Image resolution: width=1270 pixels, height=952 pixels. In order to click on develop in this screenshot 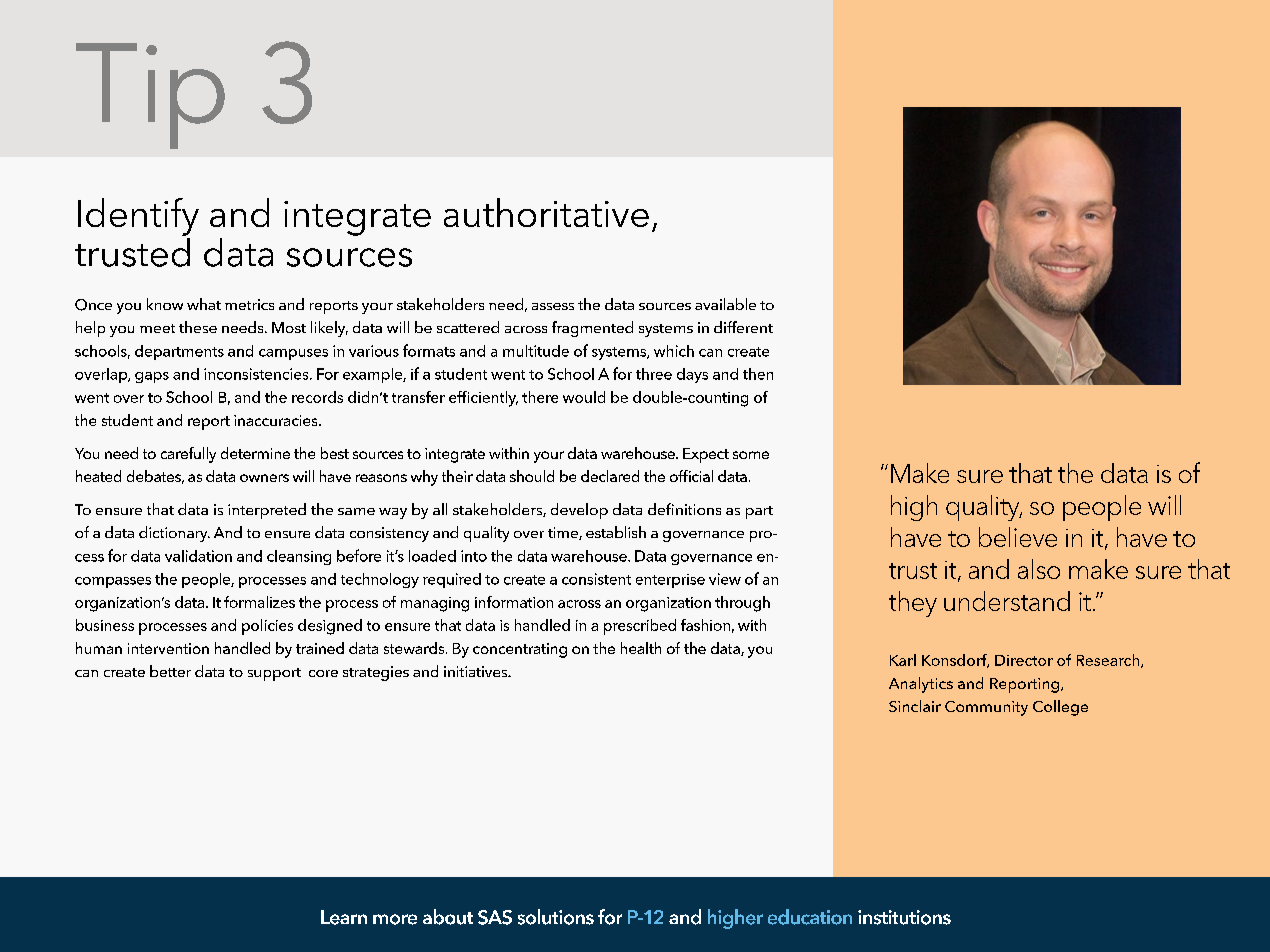, I will do `click(579, 511)`.
